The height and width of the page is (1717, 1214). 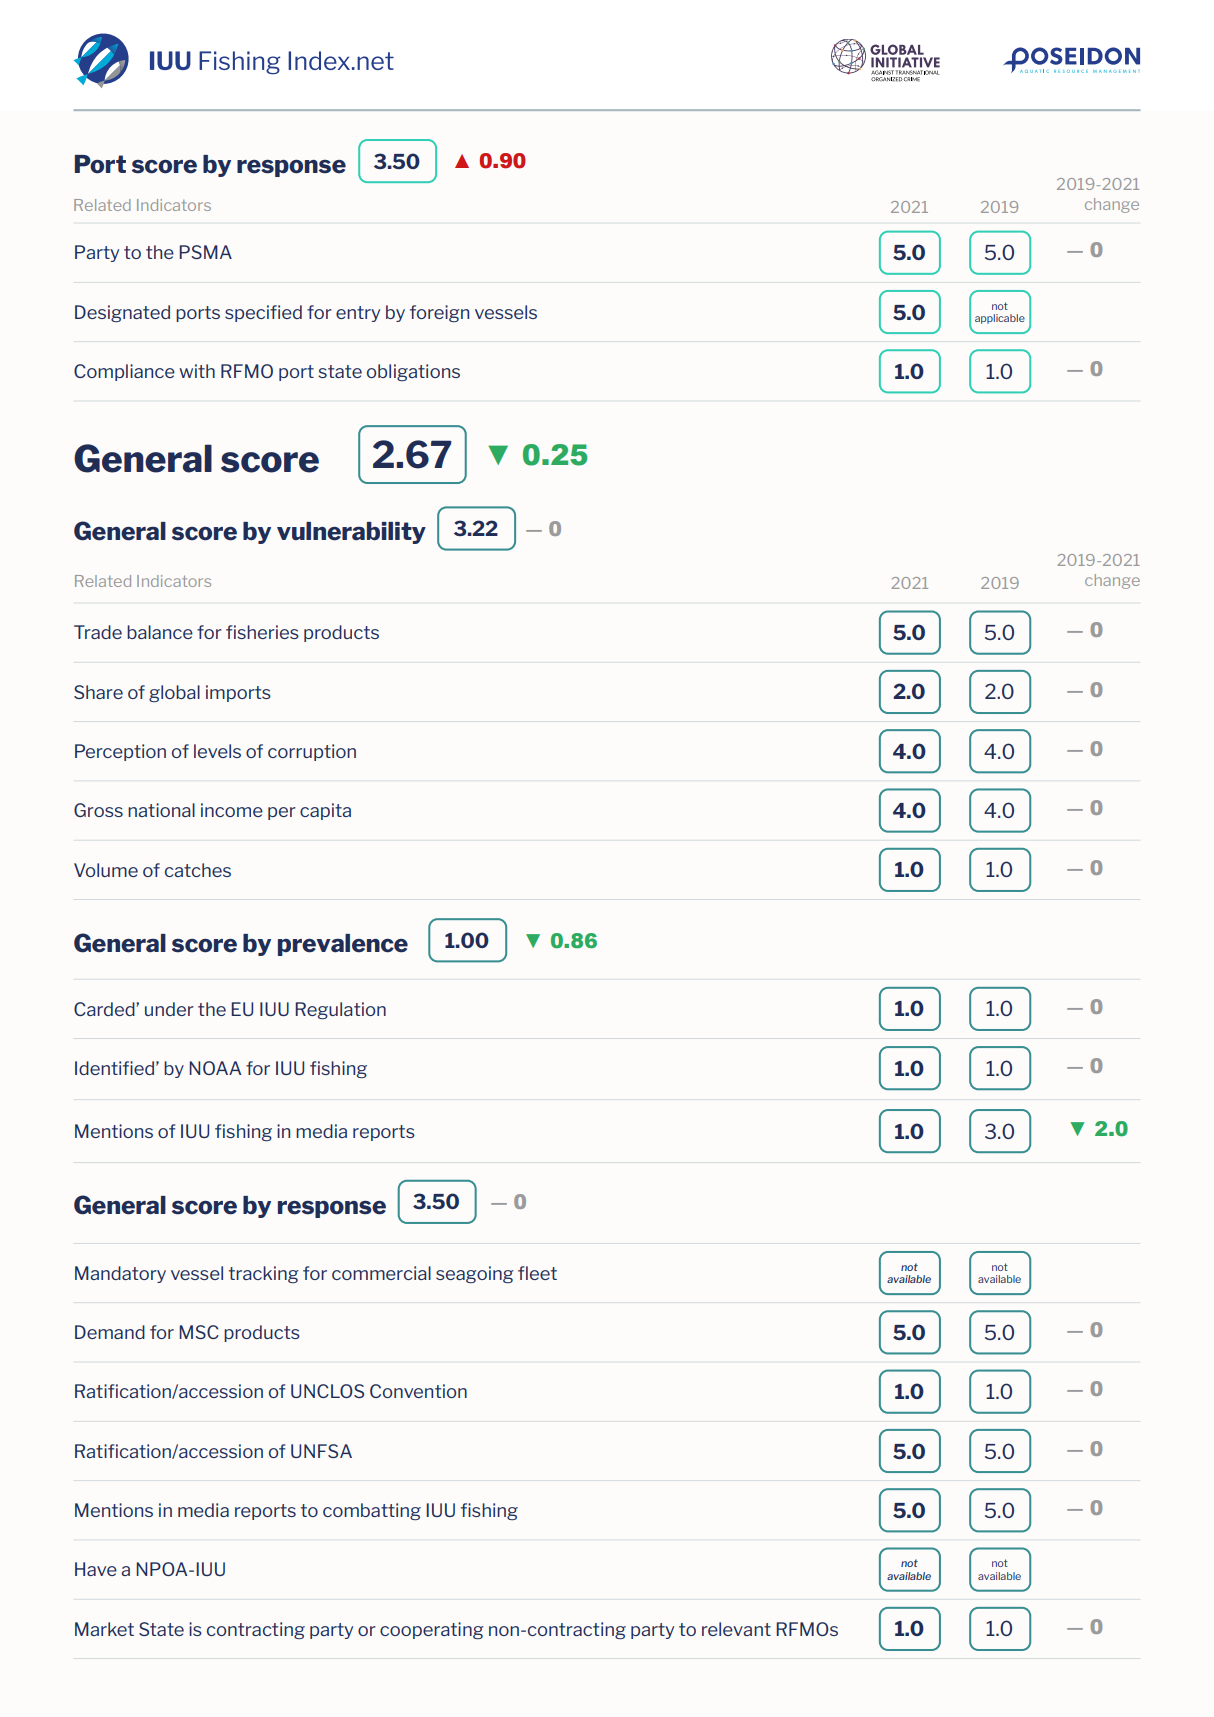 What do you see at coordinates (439, 313) in the page?
I see `foreign` at bounding box center [439, 313].
